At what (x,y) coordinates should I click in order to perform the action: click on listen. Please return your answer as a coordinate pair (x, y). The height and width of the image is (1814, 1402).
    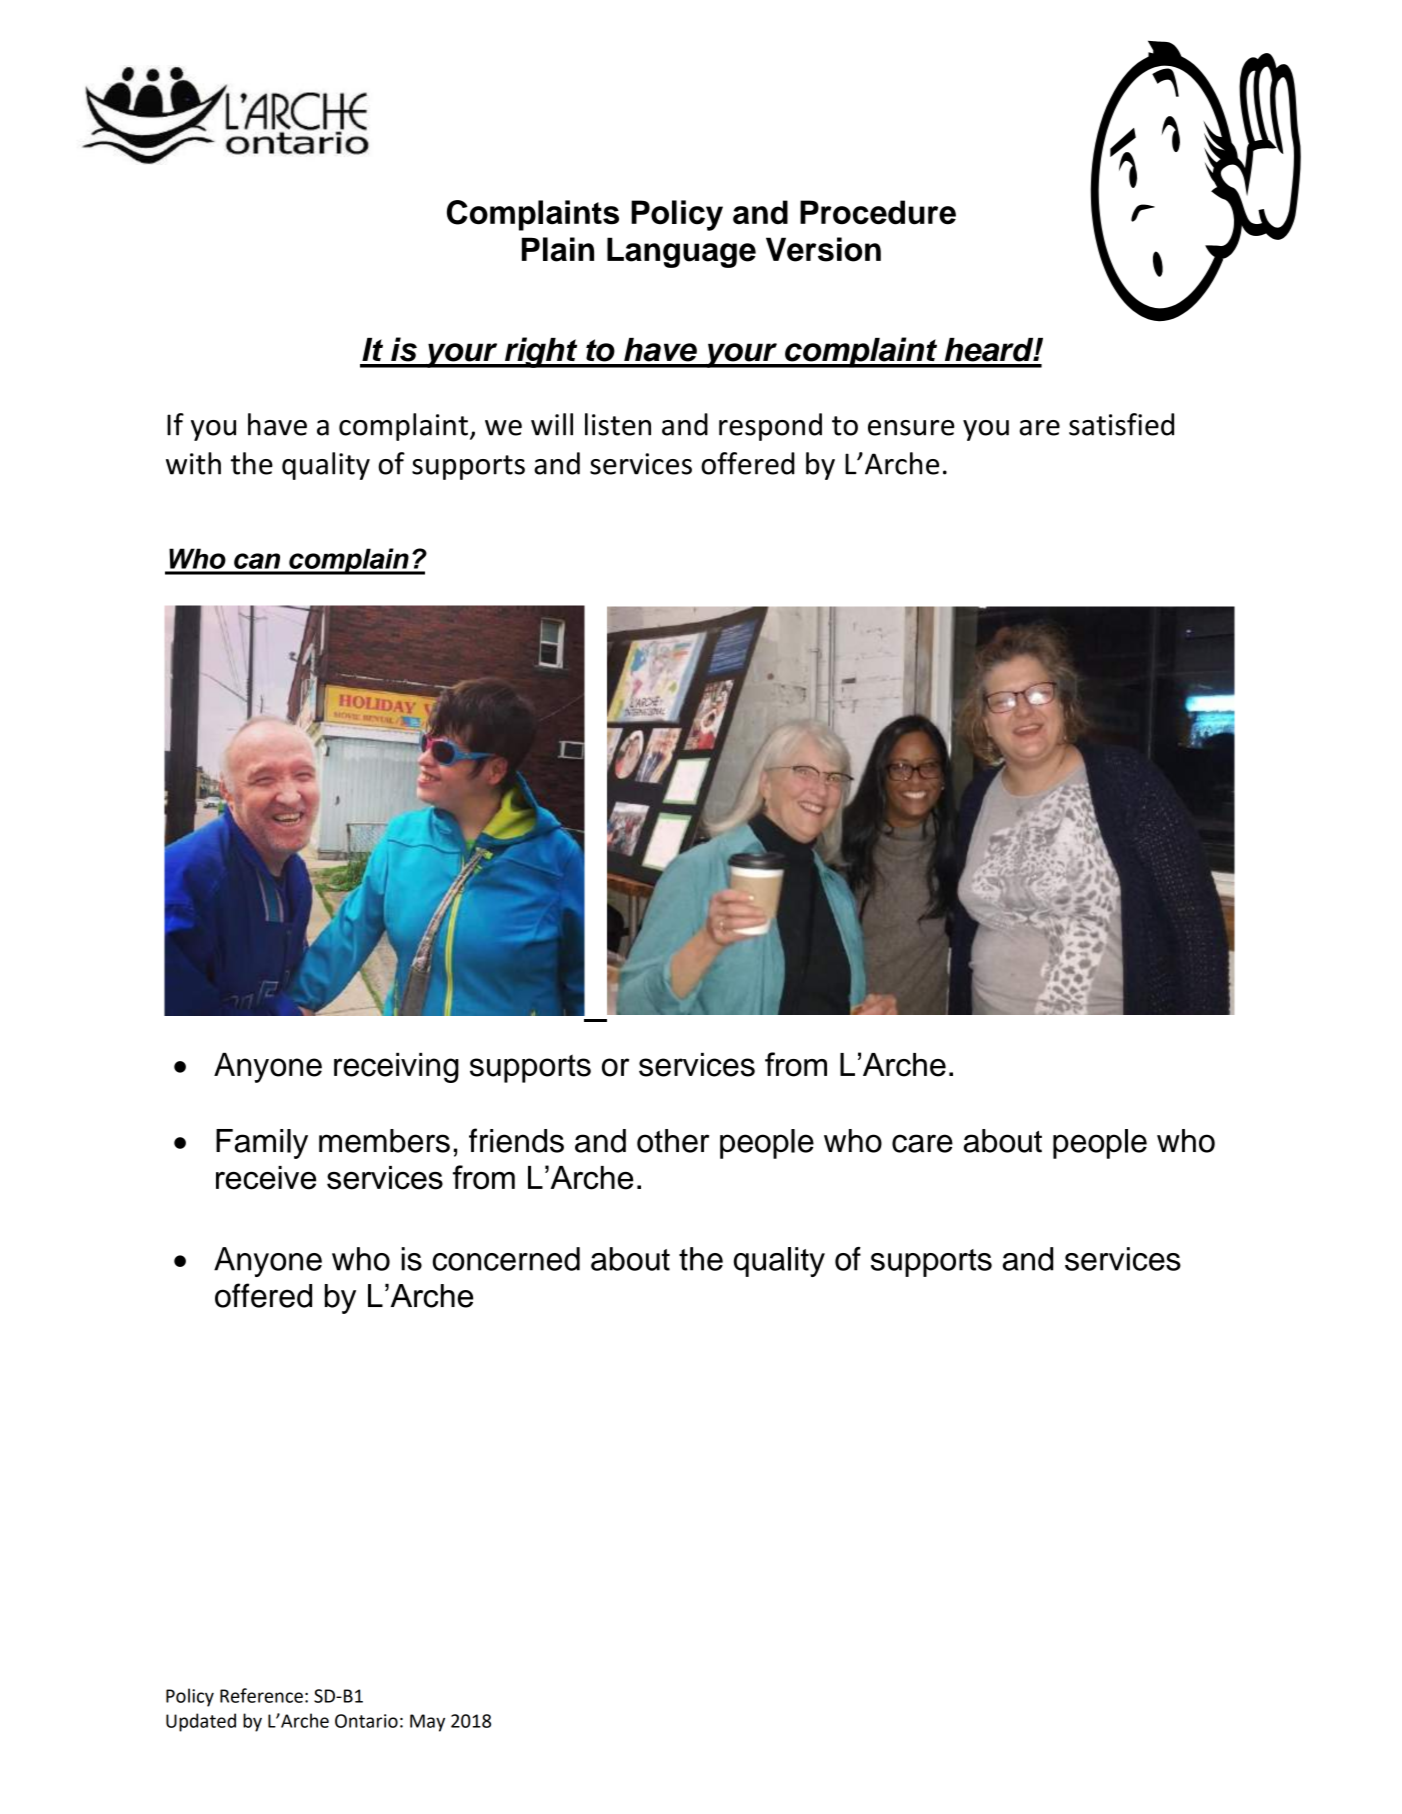
    Looking at the image, I should click on (618, 424).
